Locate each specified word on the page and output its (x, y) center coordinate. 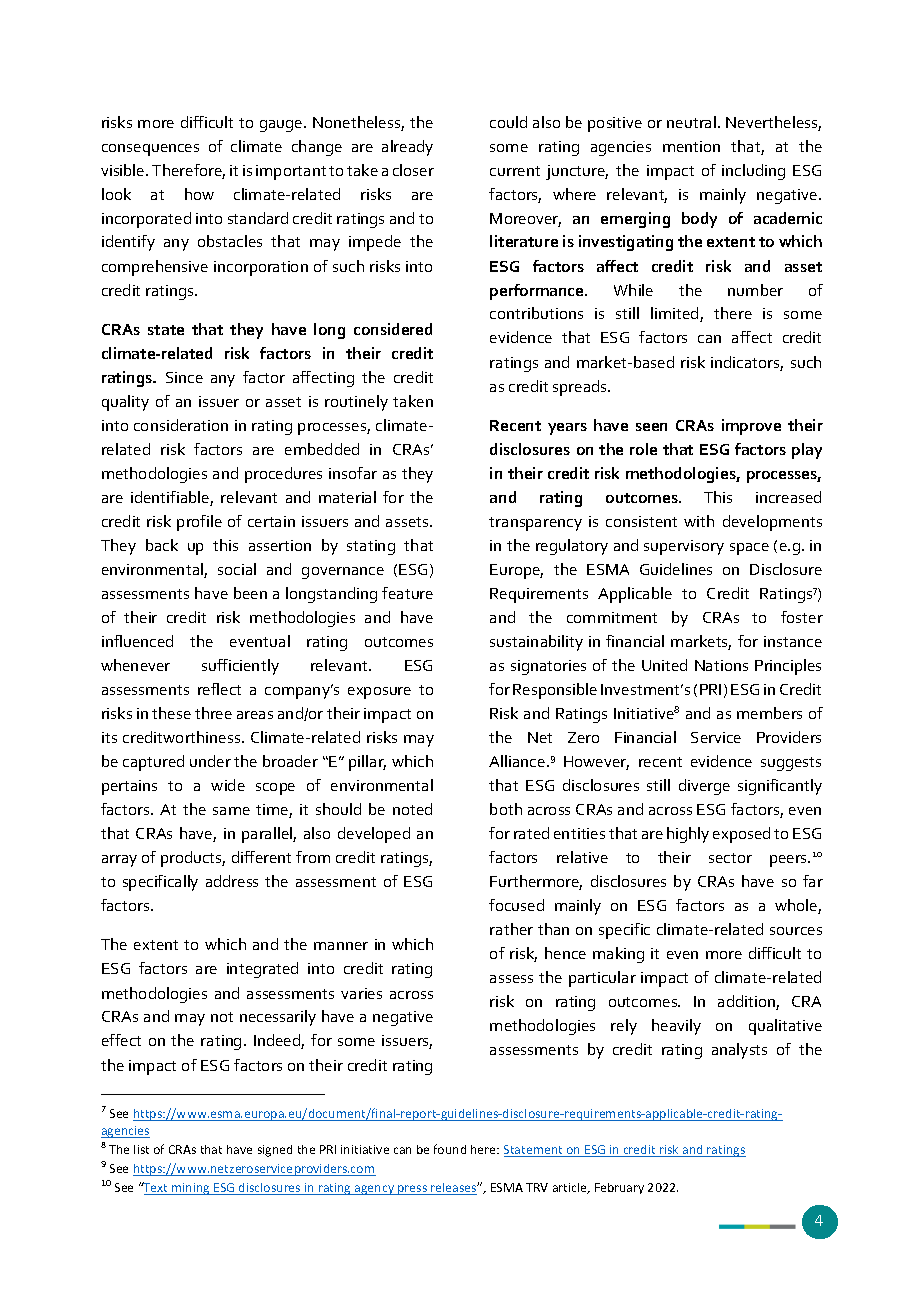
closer (413, 170)
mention (691, 146)
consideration (181, 425)
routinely (356, 403)
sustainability (536, 643)
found (450, 1149)
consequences (150, 150)
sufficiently (240, 667)
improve (751, 427)
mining (191, 1189)
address (232, 881)
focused (516, 905)
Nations (721, 665)
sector (730, 858)
